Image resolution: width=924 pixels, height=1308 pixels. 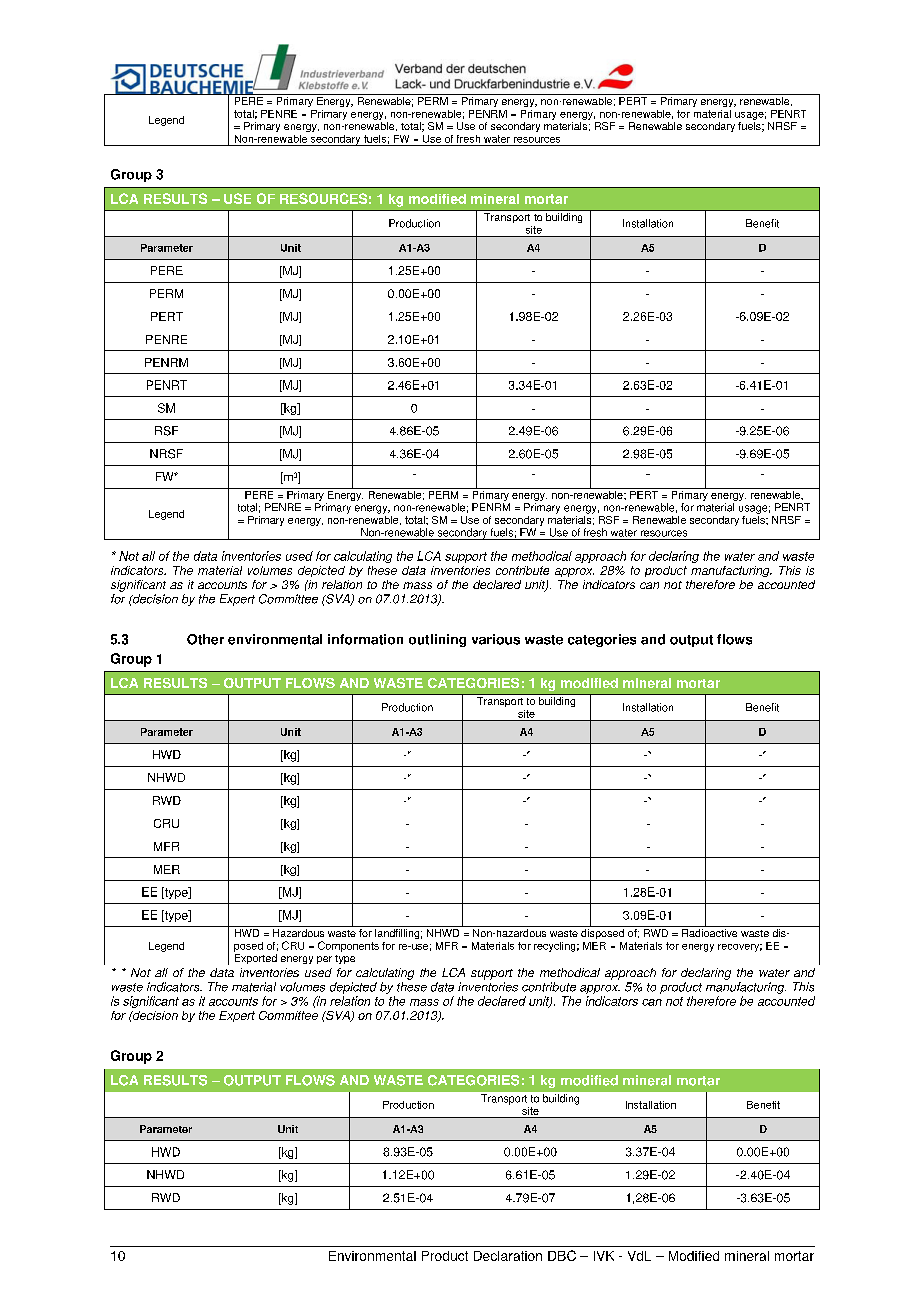 I want to click on outlining, so click(x=437, y=640).
